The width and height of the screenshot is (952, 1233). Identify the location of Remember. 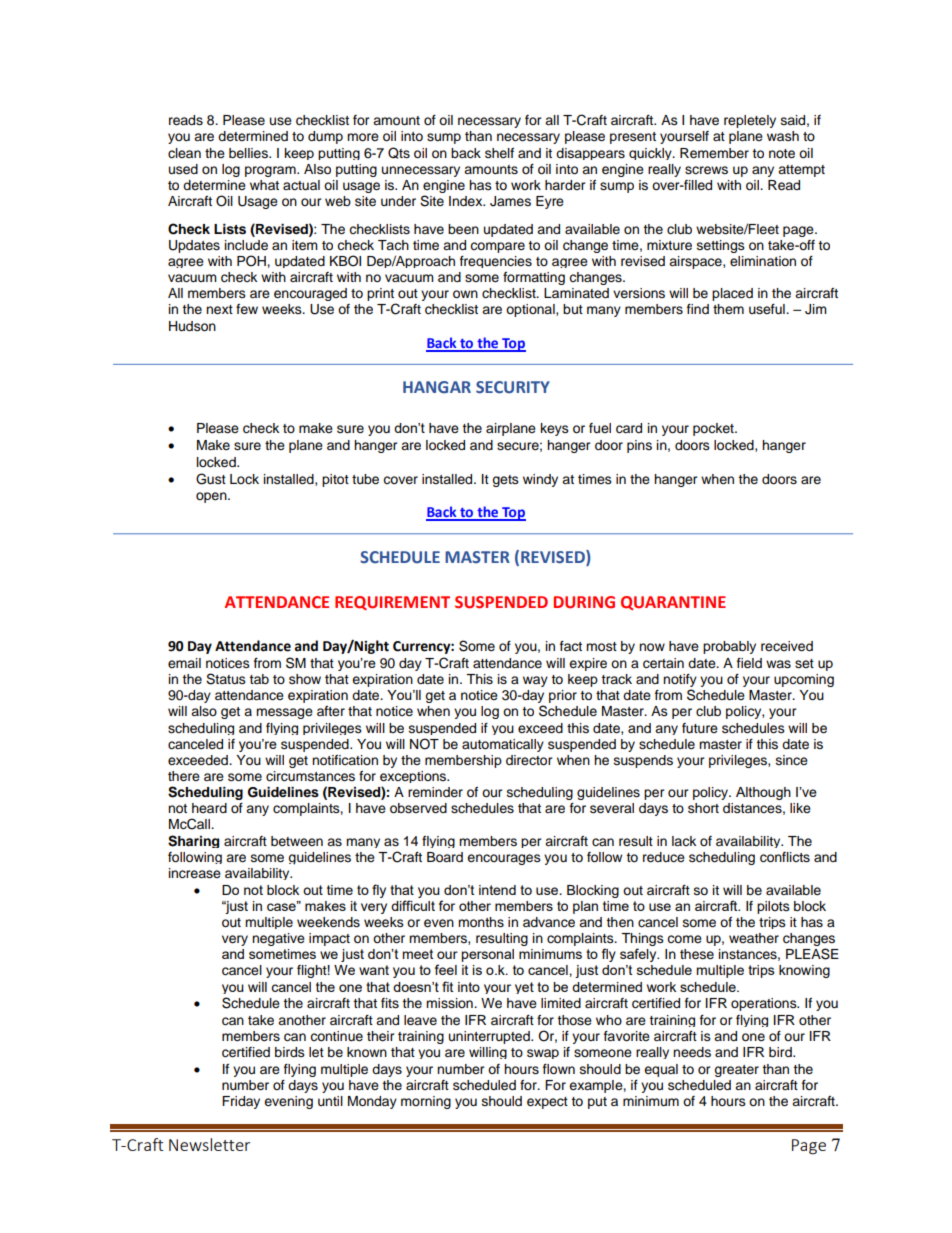
(714, 153).
